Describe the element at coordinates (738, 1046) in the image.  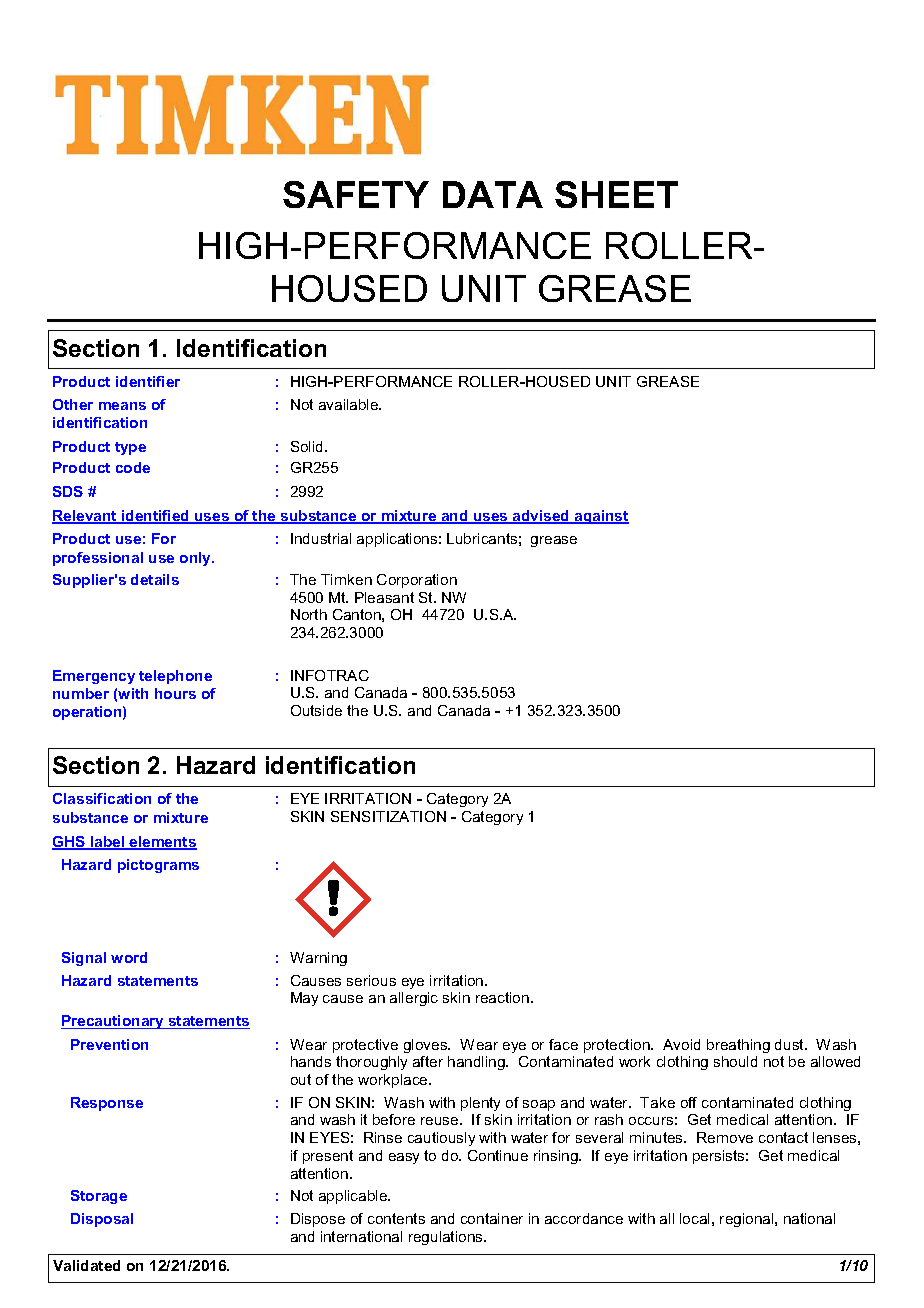
I see `breathing` at that location.
